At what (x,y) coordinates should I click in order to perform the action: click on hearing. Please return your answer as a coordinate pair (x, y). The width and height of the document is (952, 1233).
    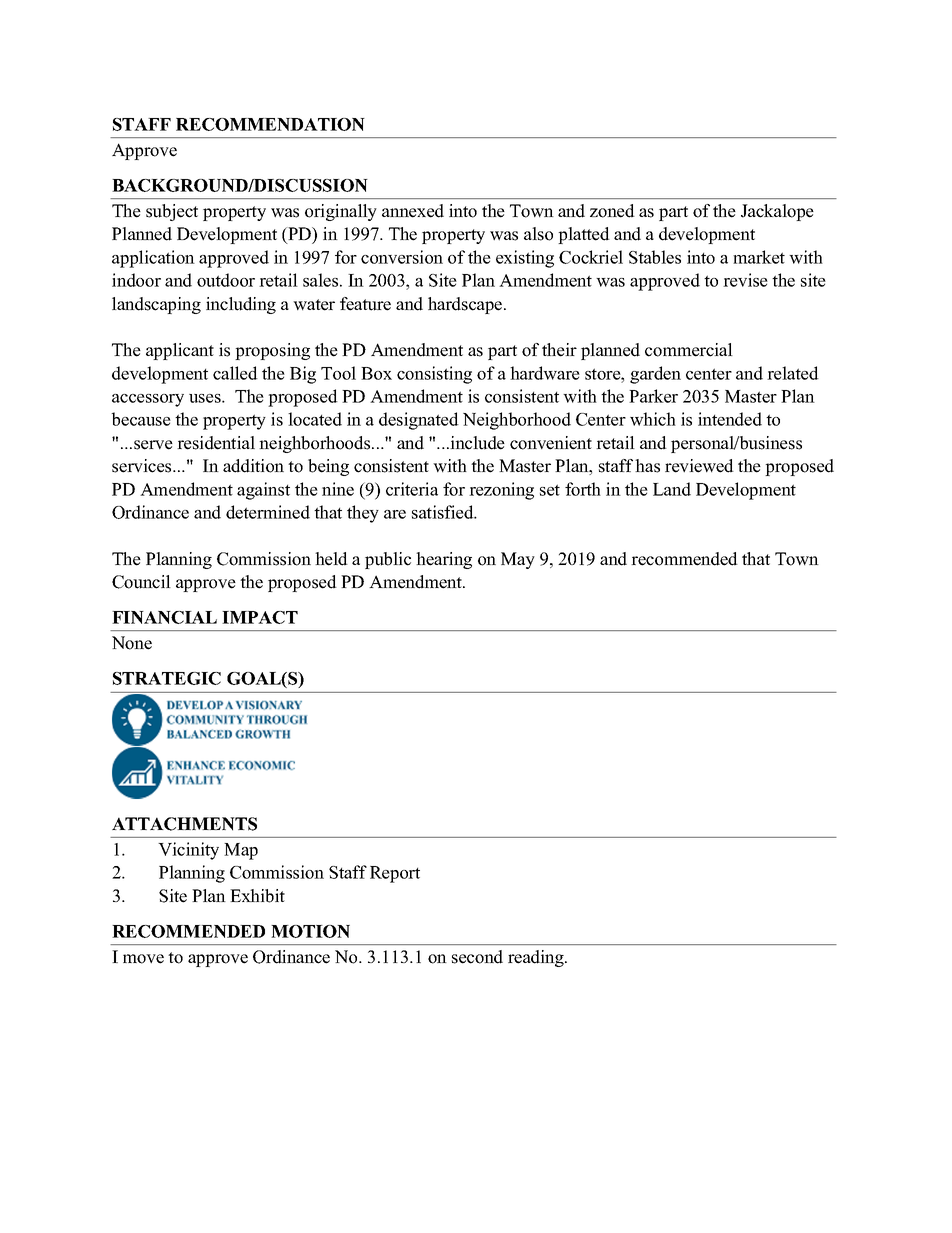
    Looking at the image, I should click on (444, 560).
